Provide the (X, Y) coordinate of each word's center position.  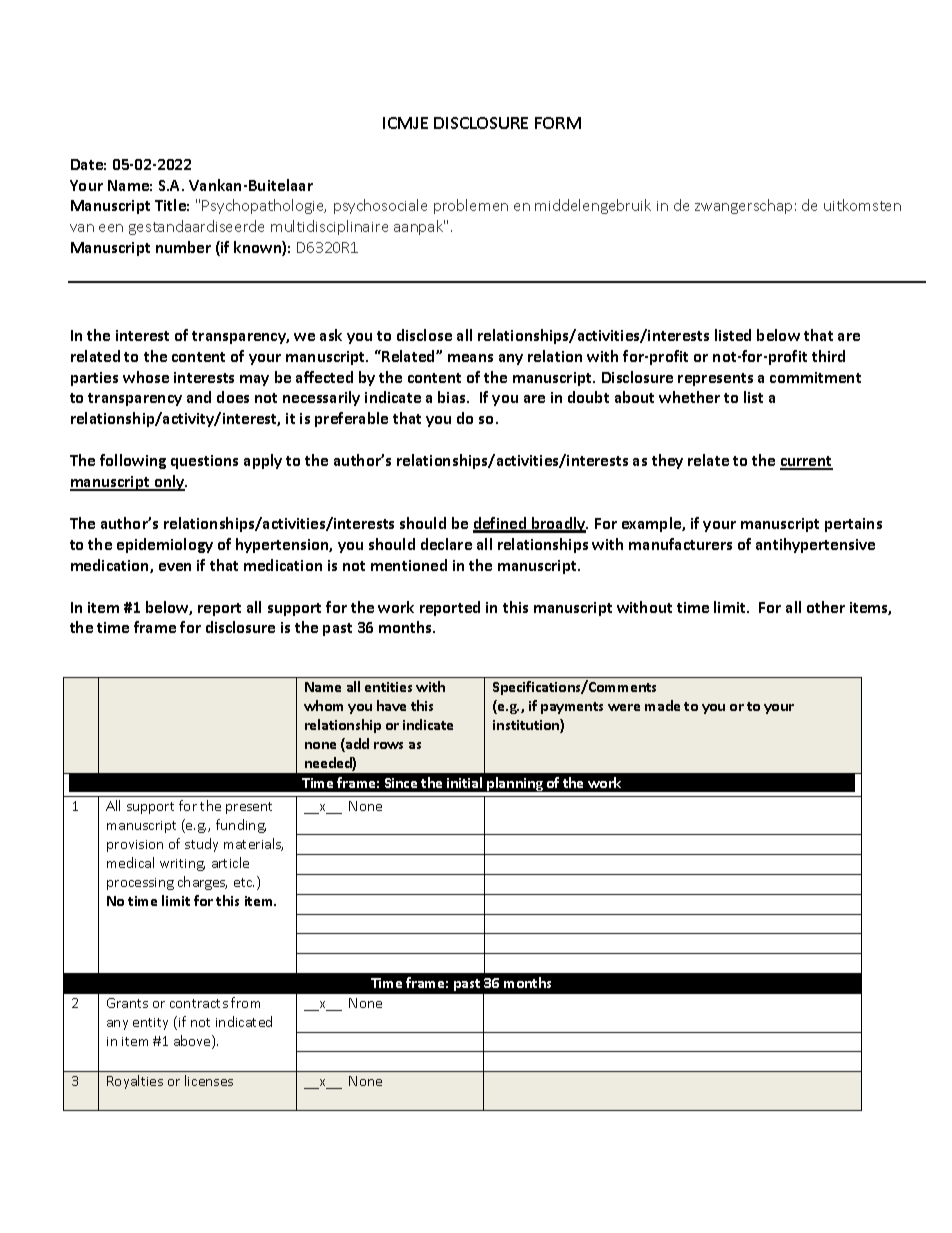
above (193, 1042)
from (245, 1002)
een (111, 228)
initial (464, 782)
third (828, 356)
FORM (558, 123)
